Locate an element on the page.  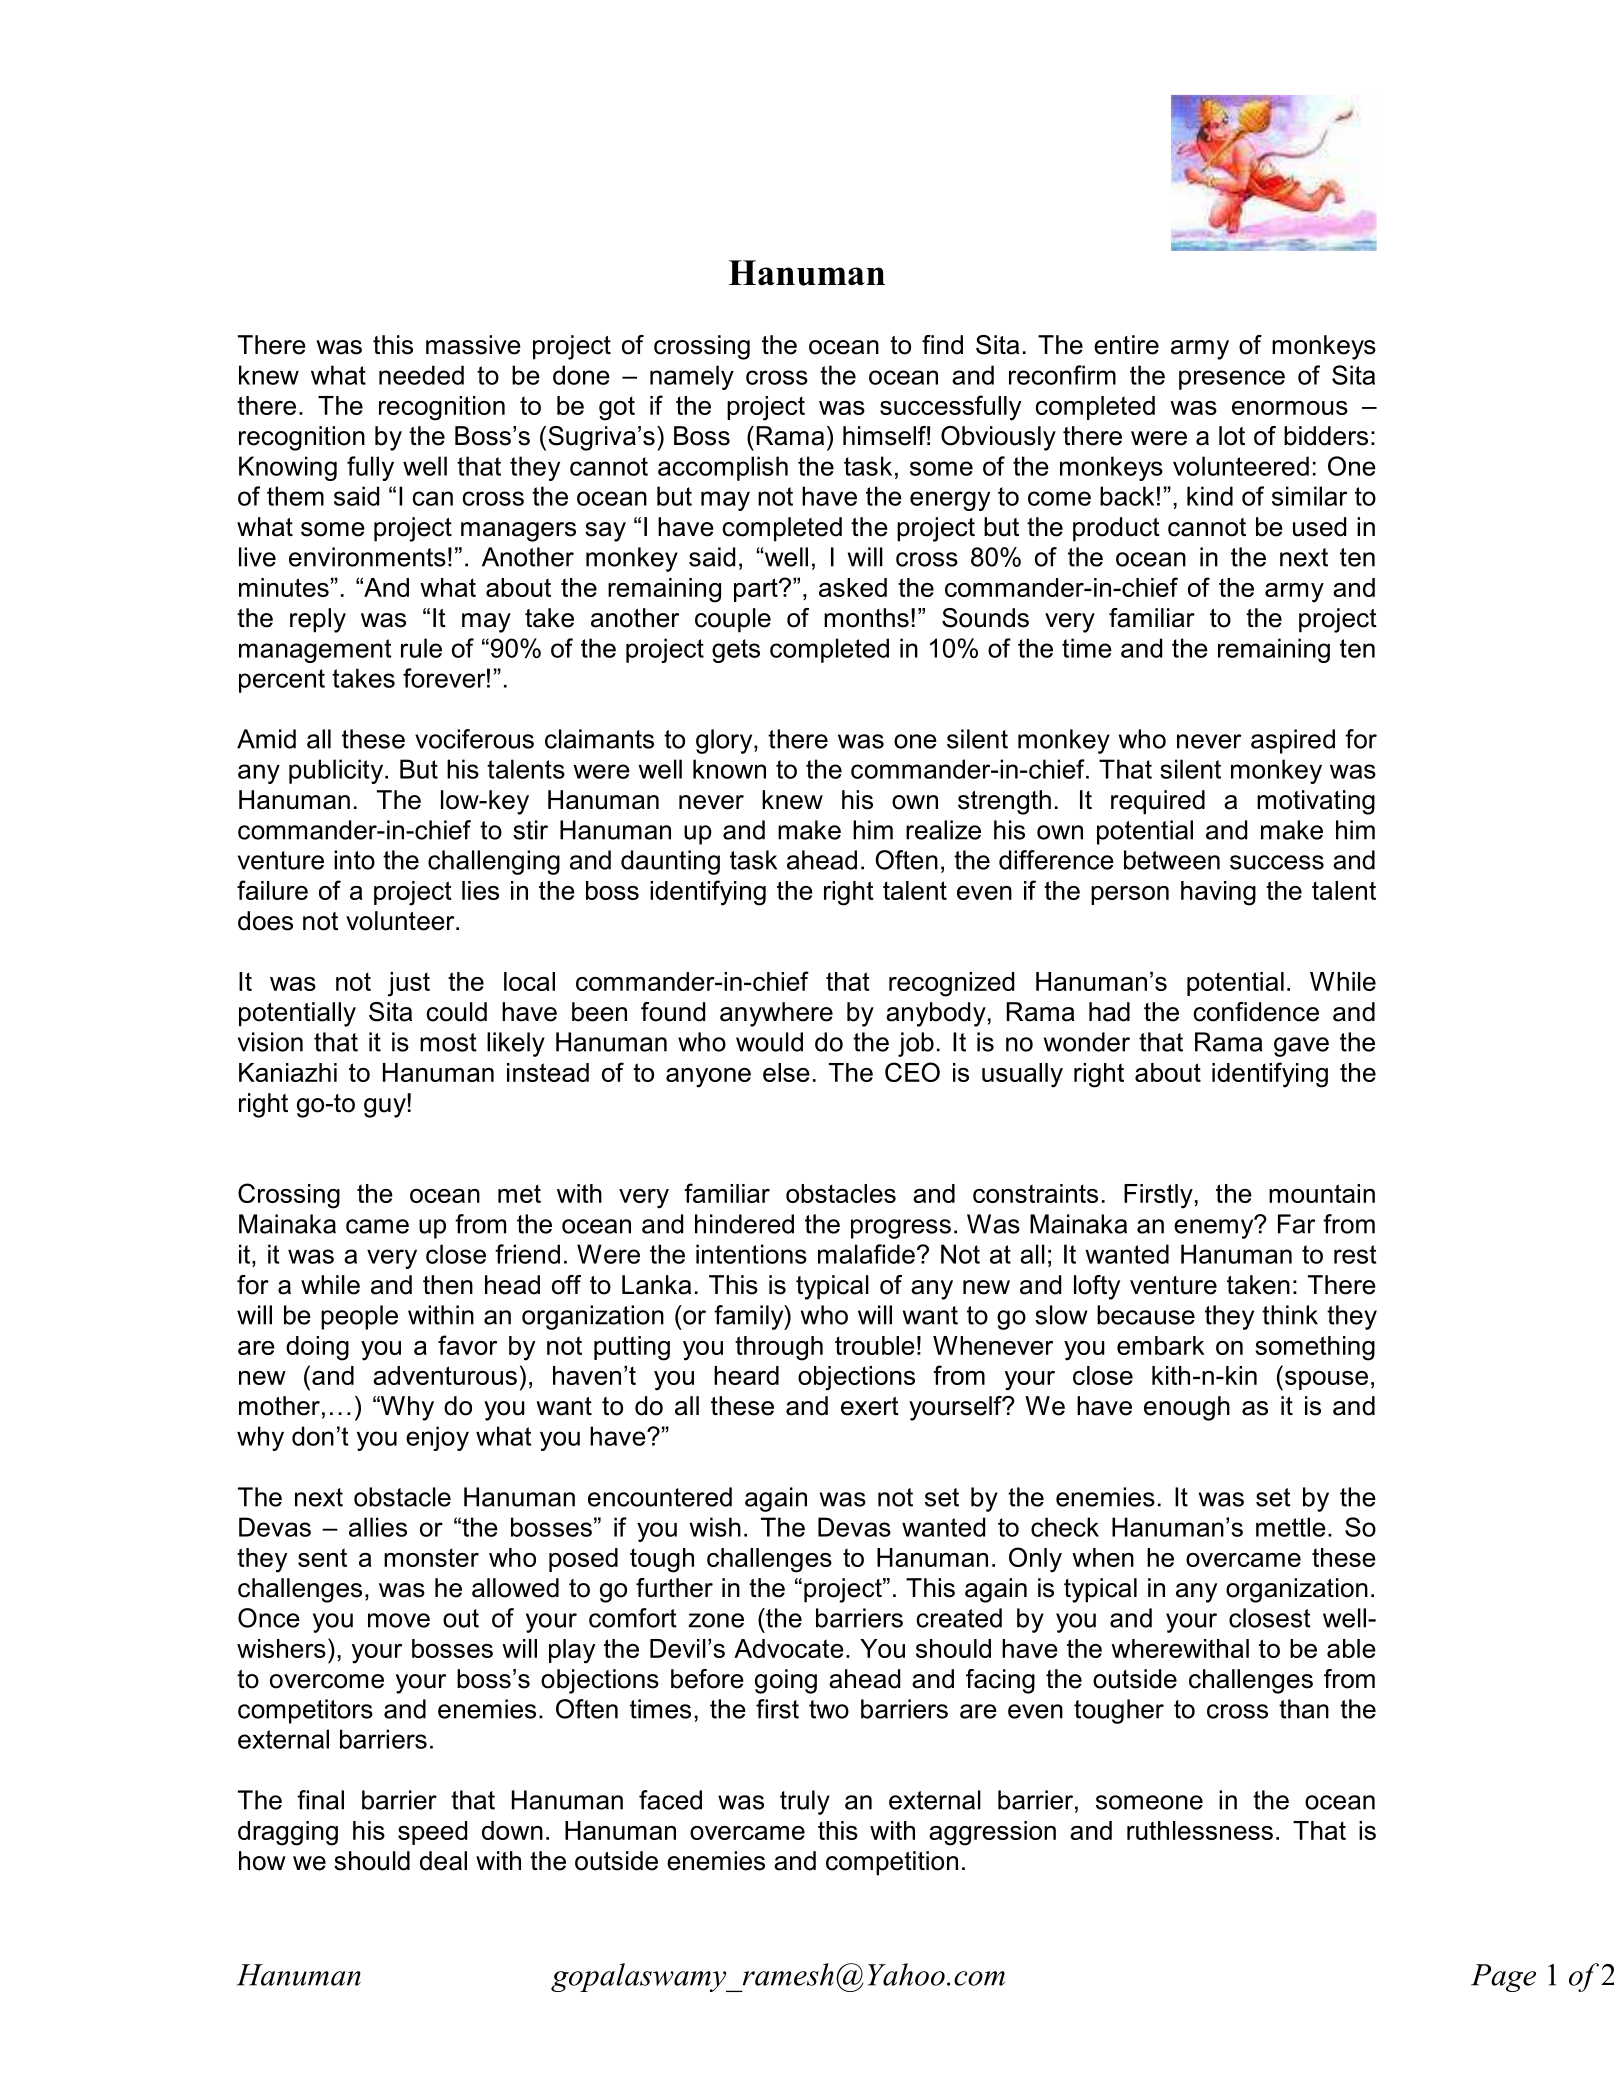
needed is located at coordinates (421, 375).
